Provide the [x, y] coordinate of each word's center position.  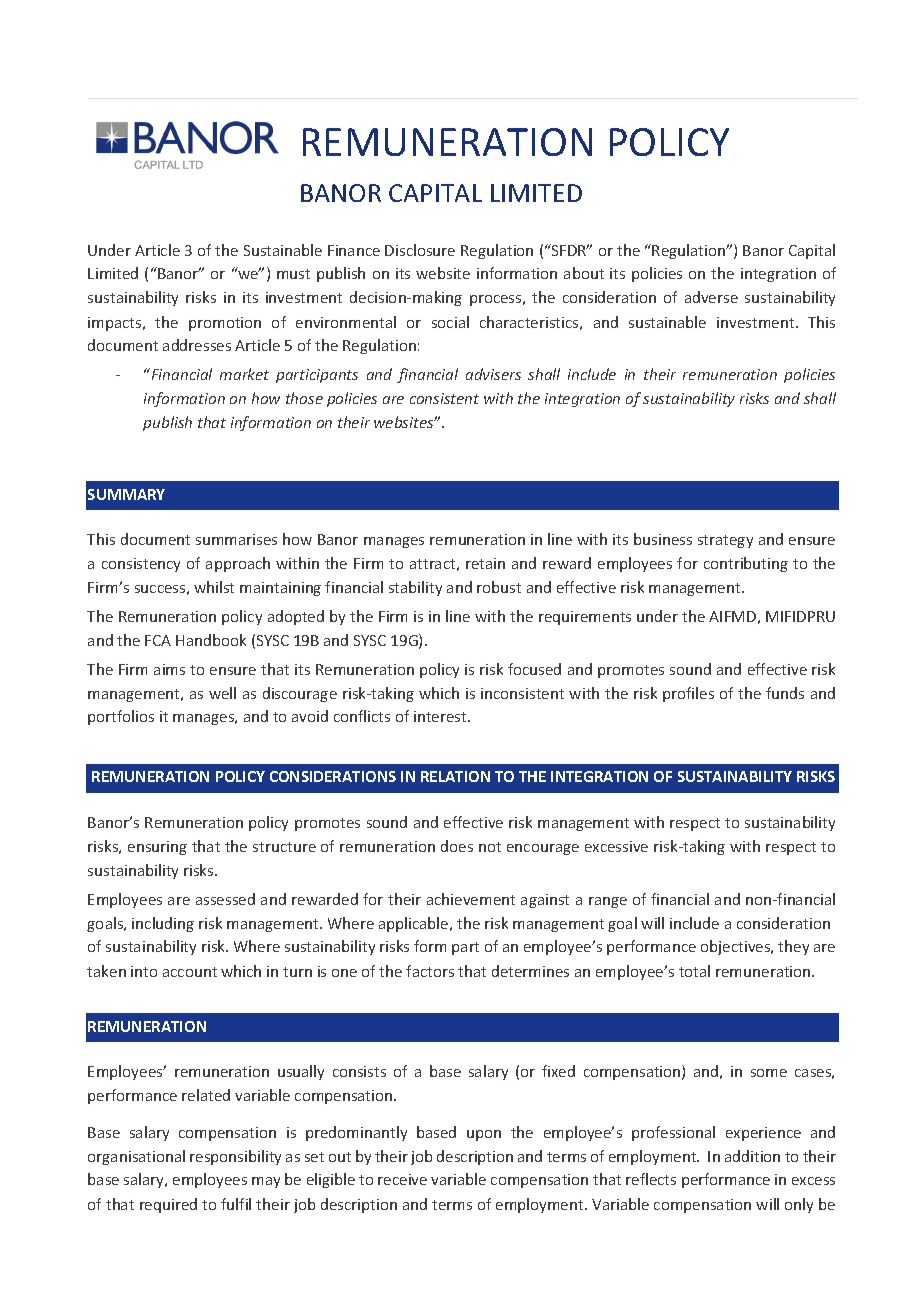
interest [441, 716]
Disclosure [420, 250]
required [168, 1205]
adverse [711, 297]
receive [402, 1179]
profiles [688, 694]
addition [752, 1156]
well [222, 693]
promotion [225, 324]
